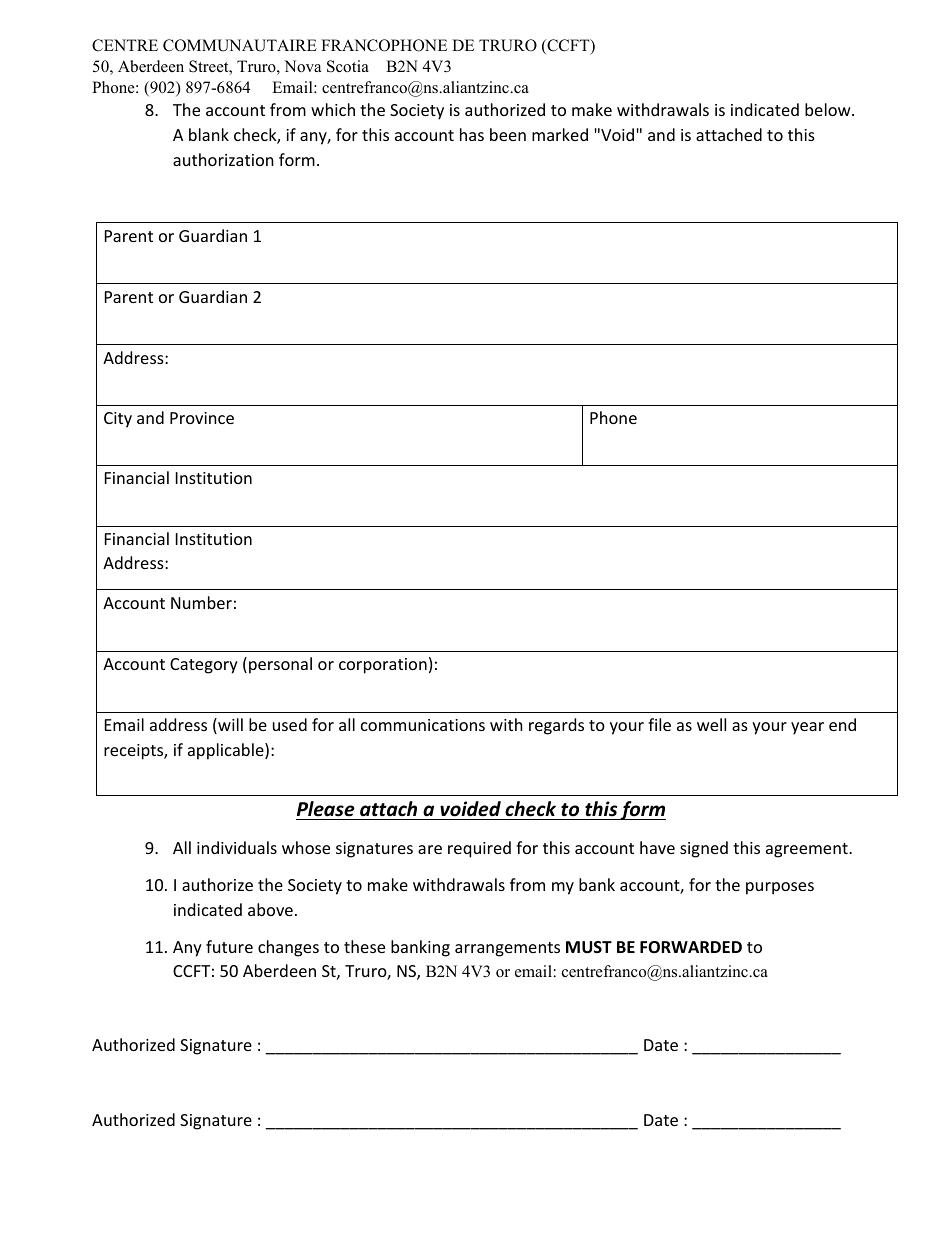 This screenshot has height=1233, width=952. I want to click on blank, so click(209, 134).
